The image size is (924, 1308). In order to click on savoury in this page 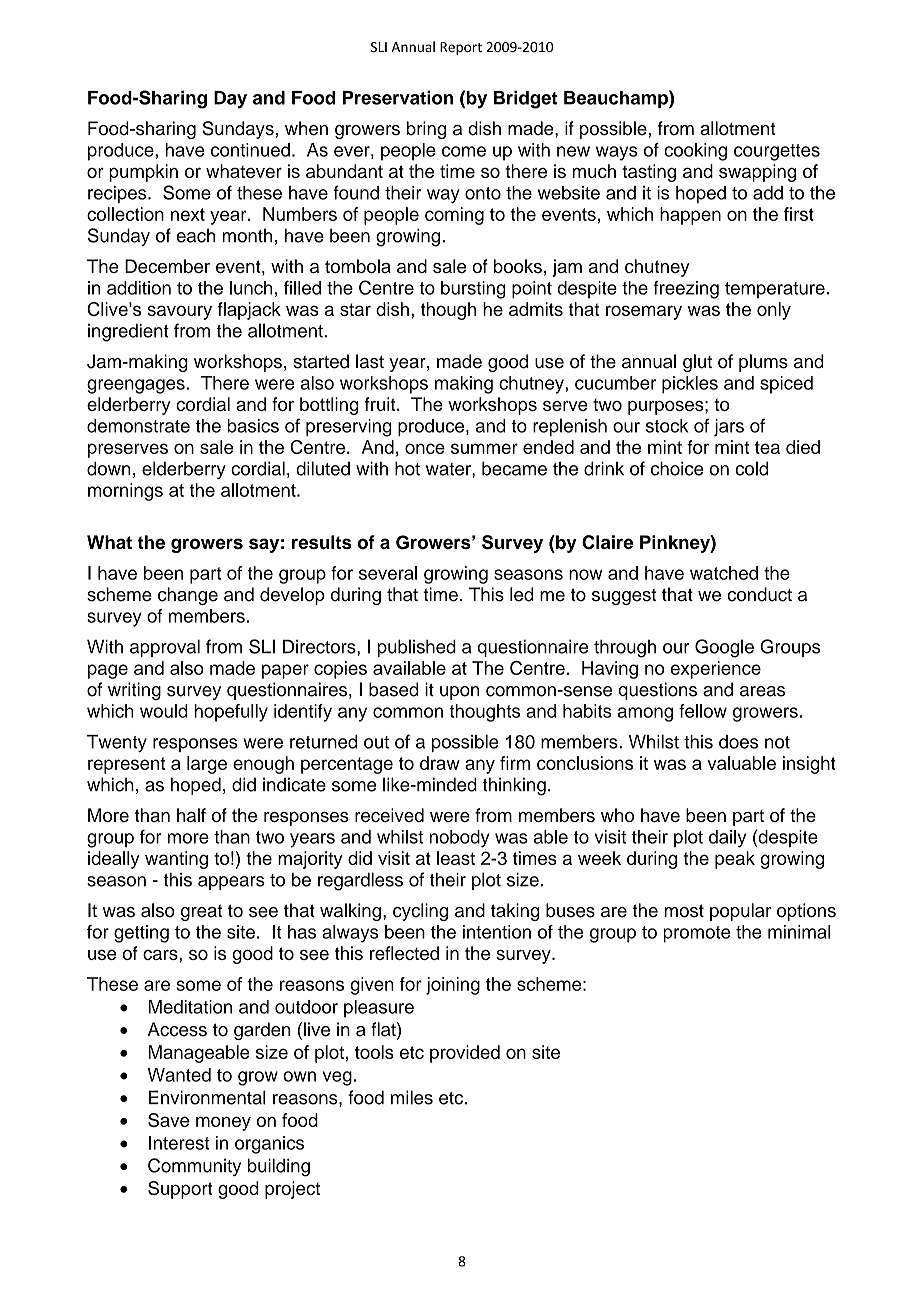, I will do `click(179, 312)`.
